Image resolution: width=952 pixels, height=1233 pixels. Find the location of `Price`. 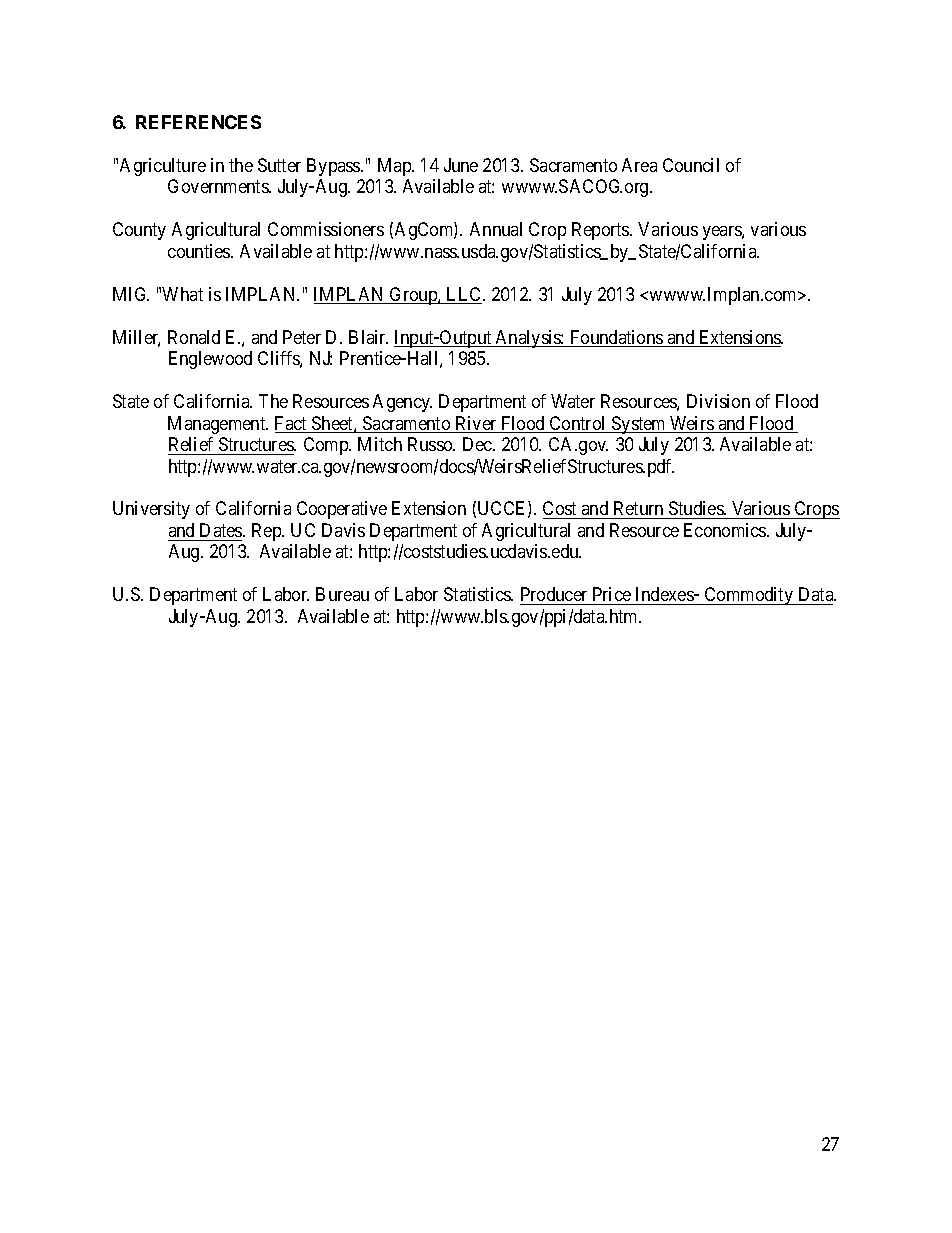

Price is located at coordinates (611, 596).
